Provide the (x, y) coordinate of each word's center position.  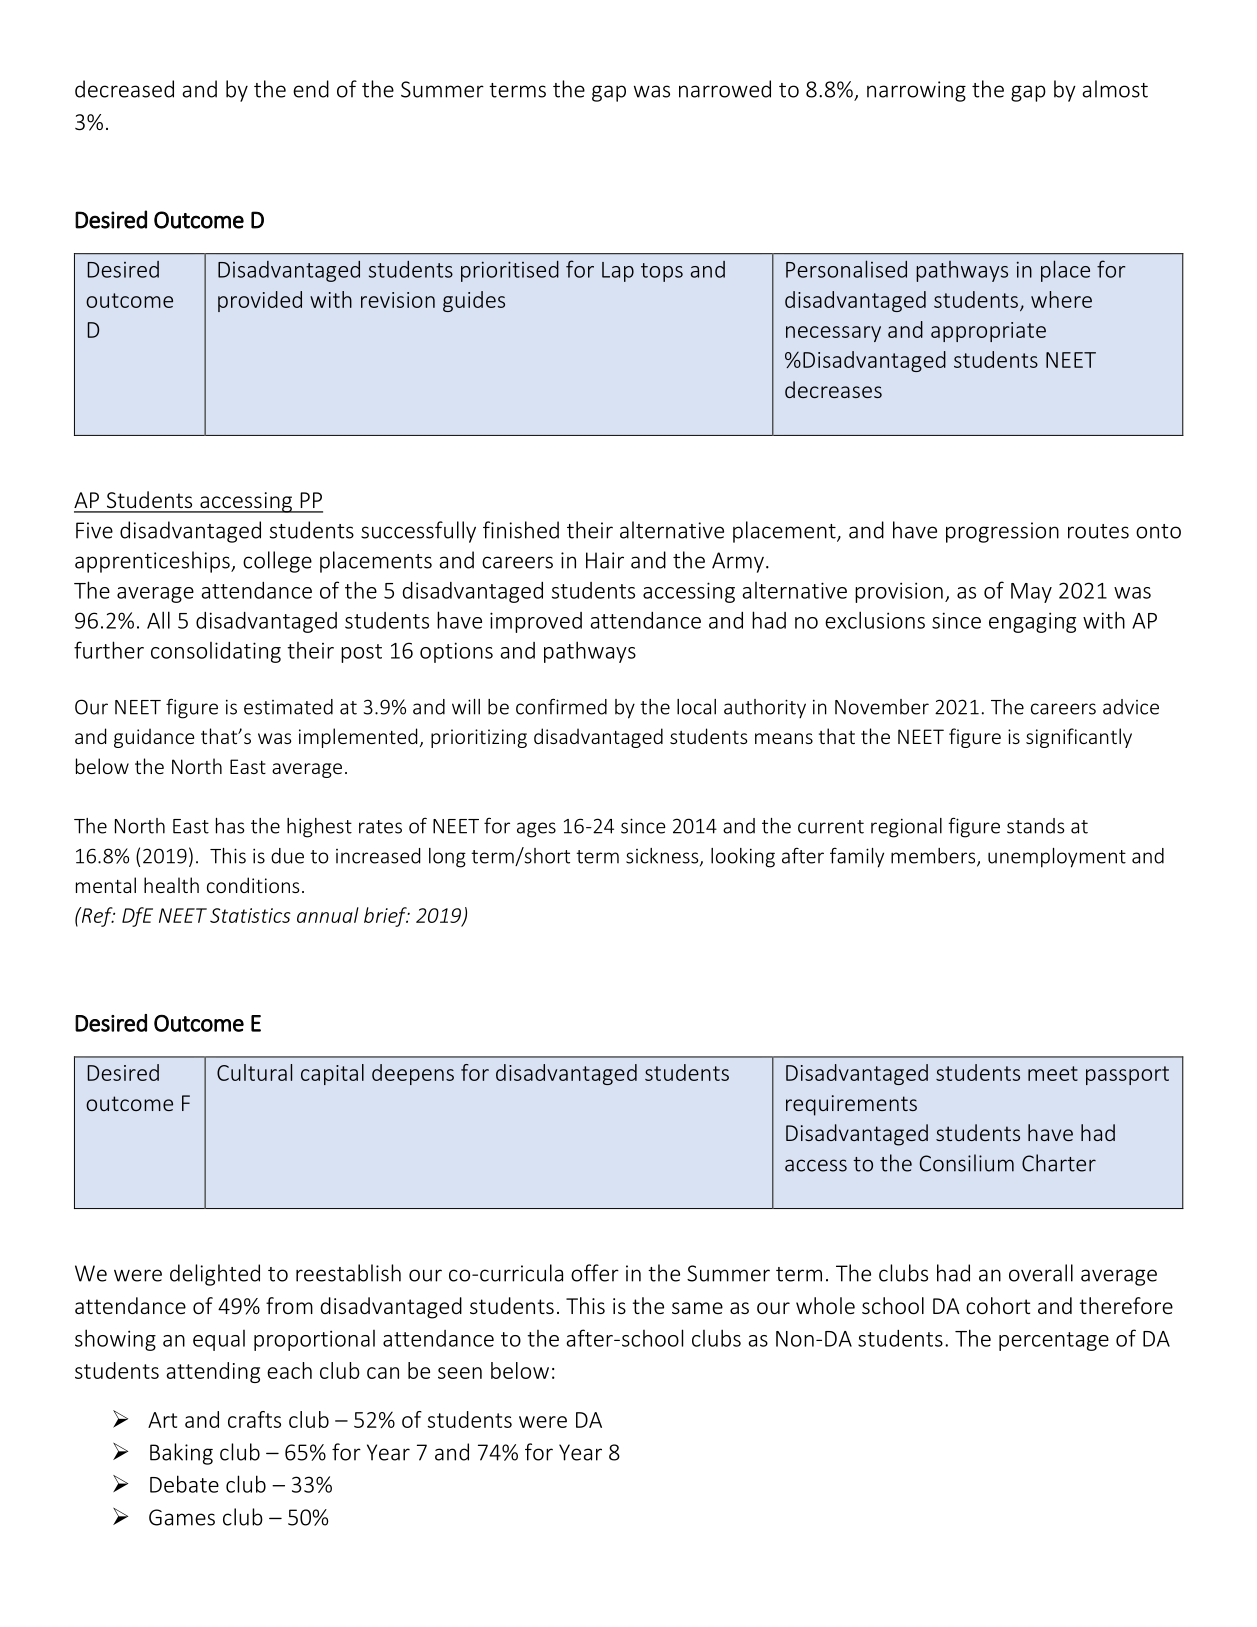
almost (1115, 89)
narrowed (725, 89)
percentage (1054, 1341)
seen (460, 1373)
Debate (184, 1484)
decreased (124, 89)
